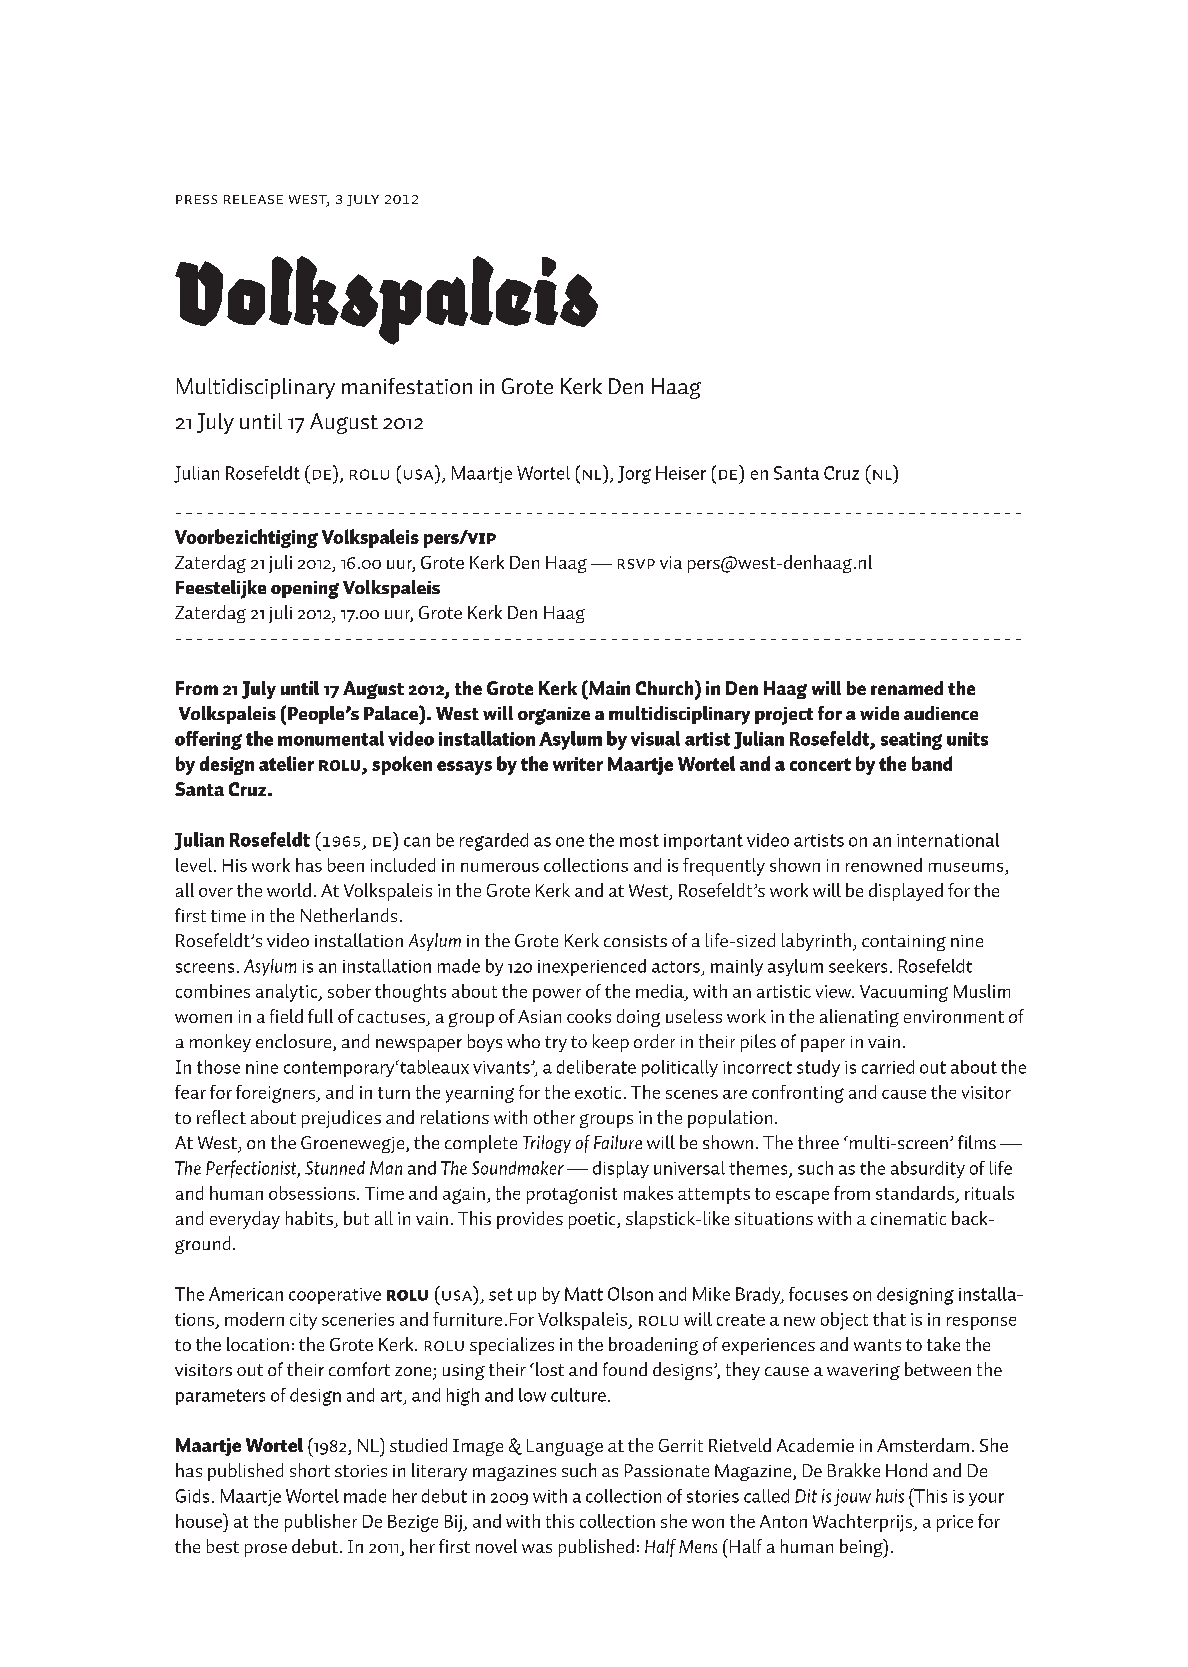 The width and height of the screenshot is (1188, 1667). I want to click on most, so click(639, 840).
